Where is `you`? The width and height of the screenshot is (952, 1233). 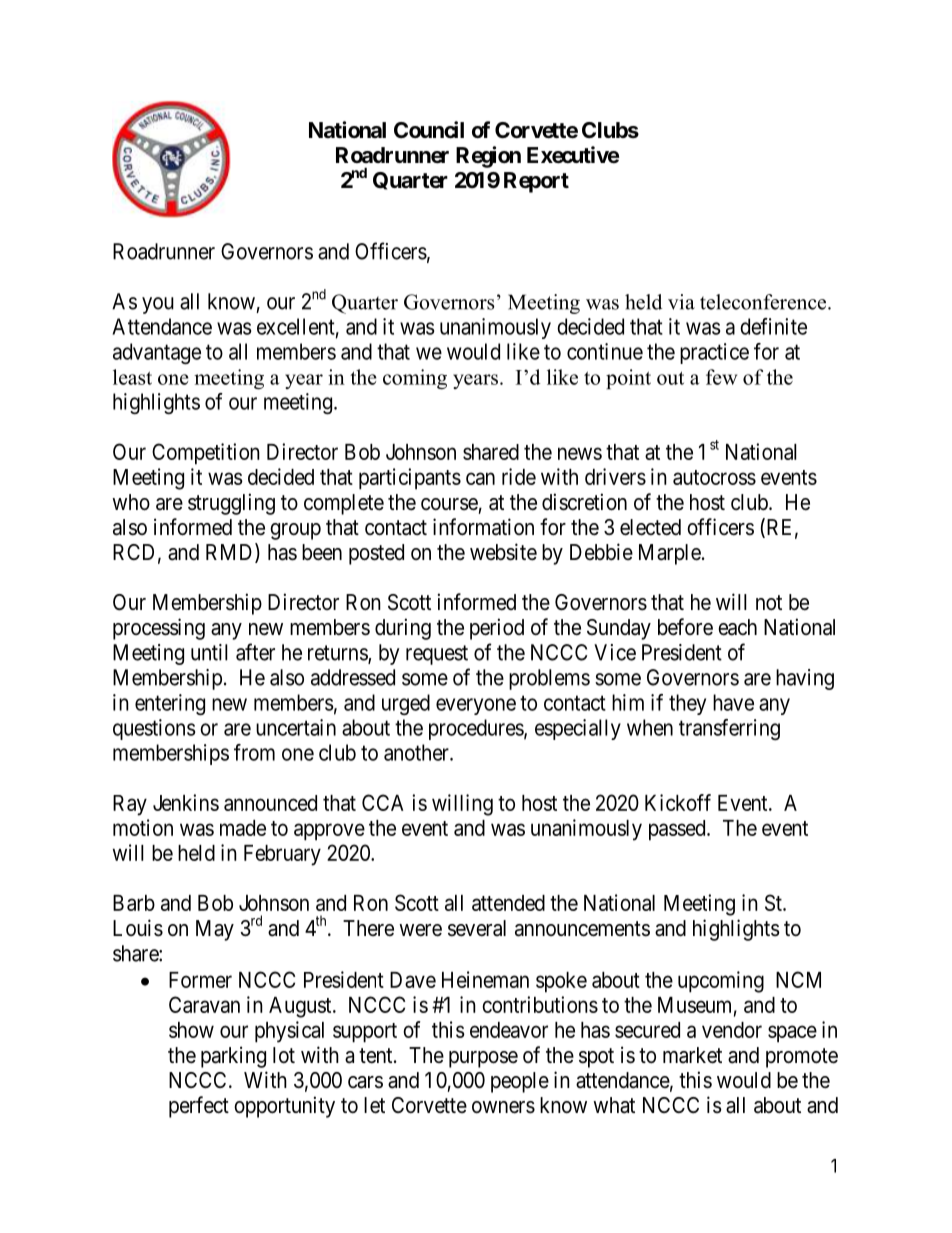 you is located at coordinates (158, 305).
